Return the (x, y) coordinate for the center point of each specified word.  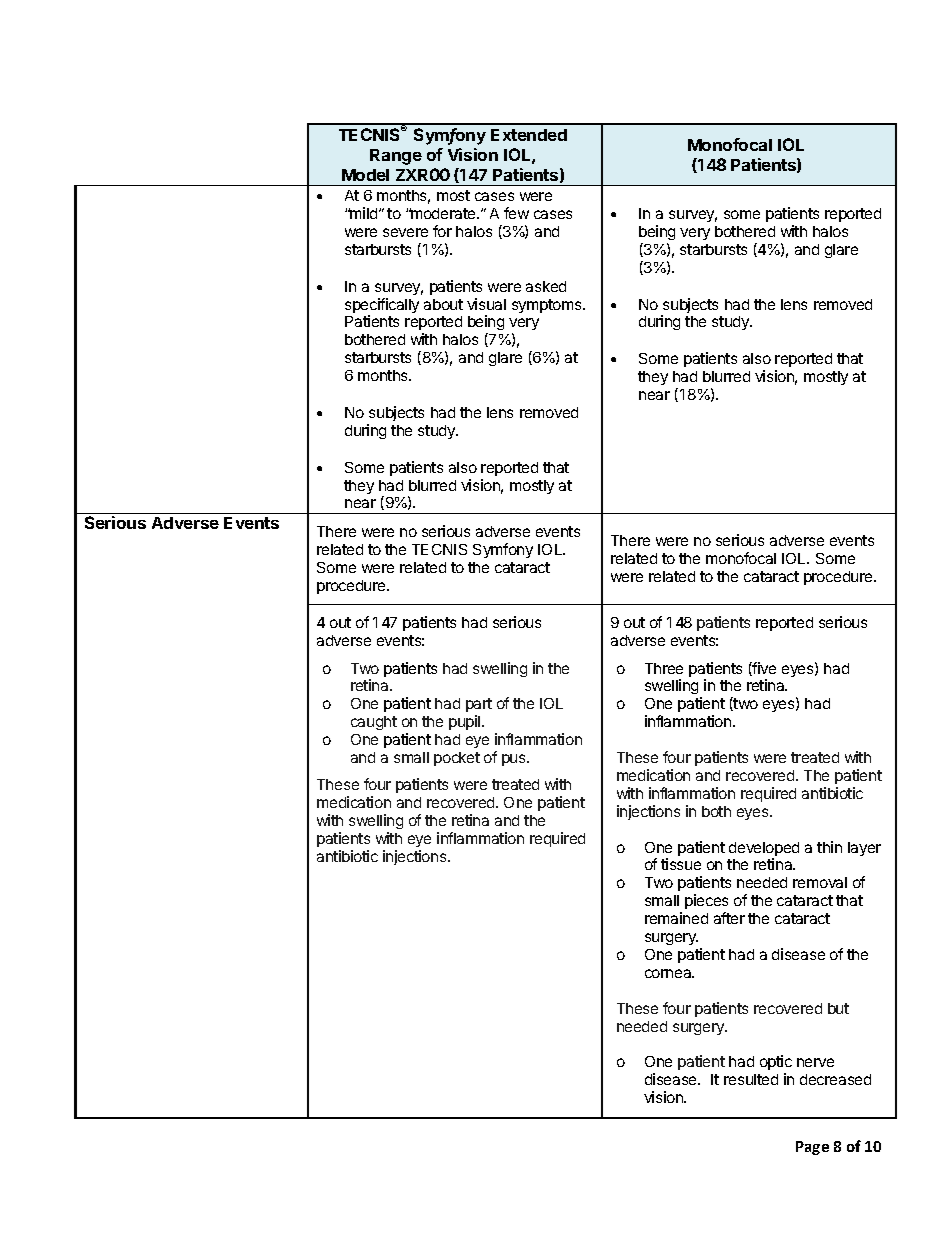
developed (764, 850)
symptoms (548, 306)
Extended (529, 135)
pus (515, 760)
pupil (466, 722)
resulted (751, 1079)
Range (396, 157)
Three (664, 668)
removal (820, 882)
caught (374, 723)
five (763, 669)
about (443, 304)
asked (546, 286)
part (479, 705)
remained (676, 918)
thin (829, 847)
